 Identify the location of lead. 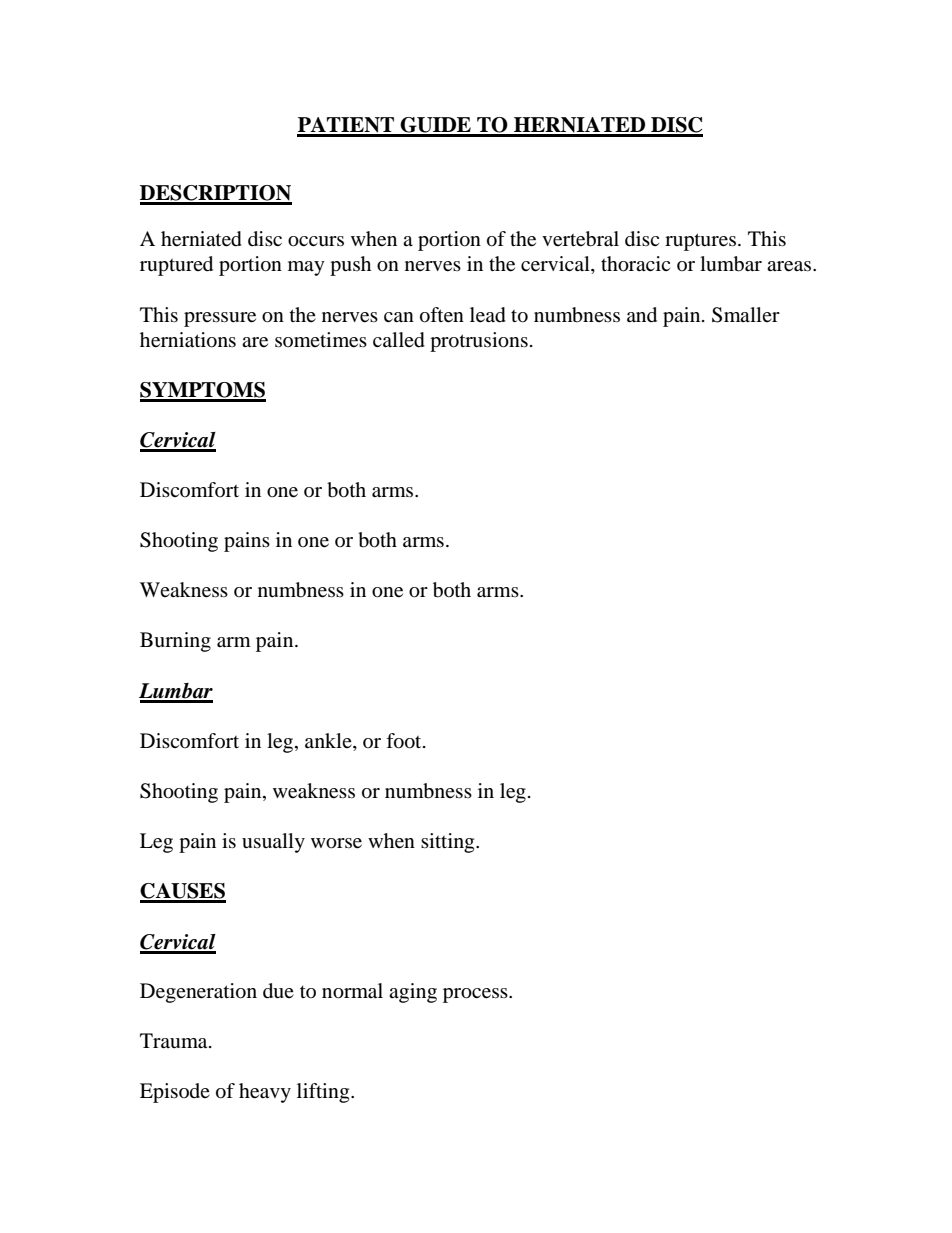
(488, 315).
